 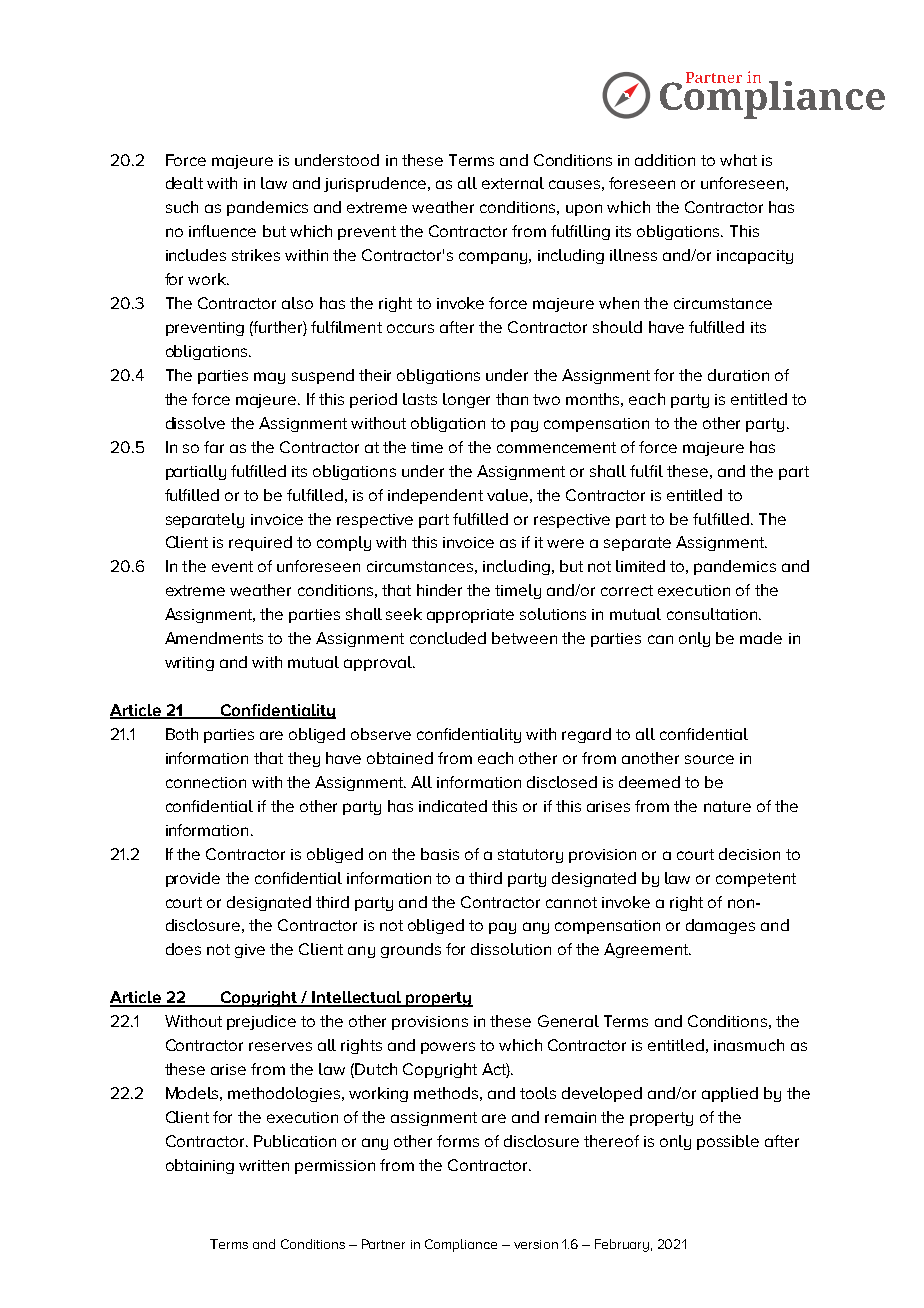 I want to click on source, so click(x=709, y=759).
